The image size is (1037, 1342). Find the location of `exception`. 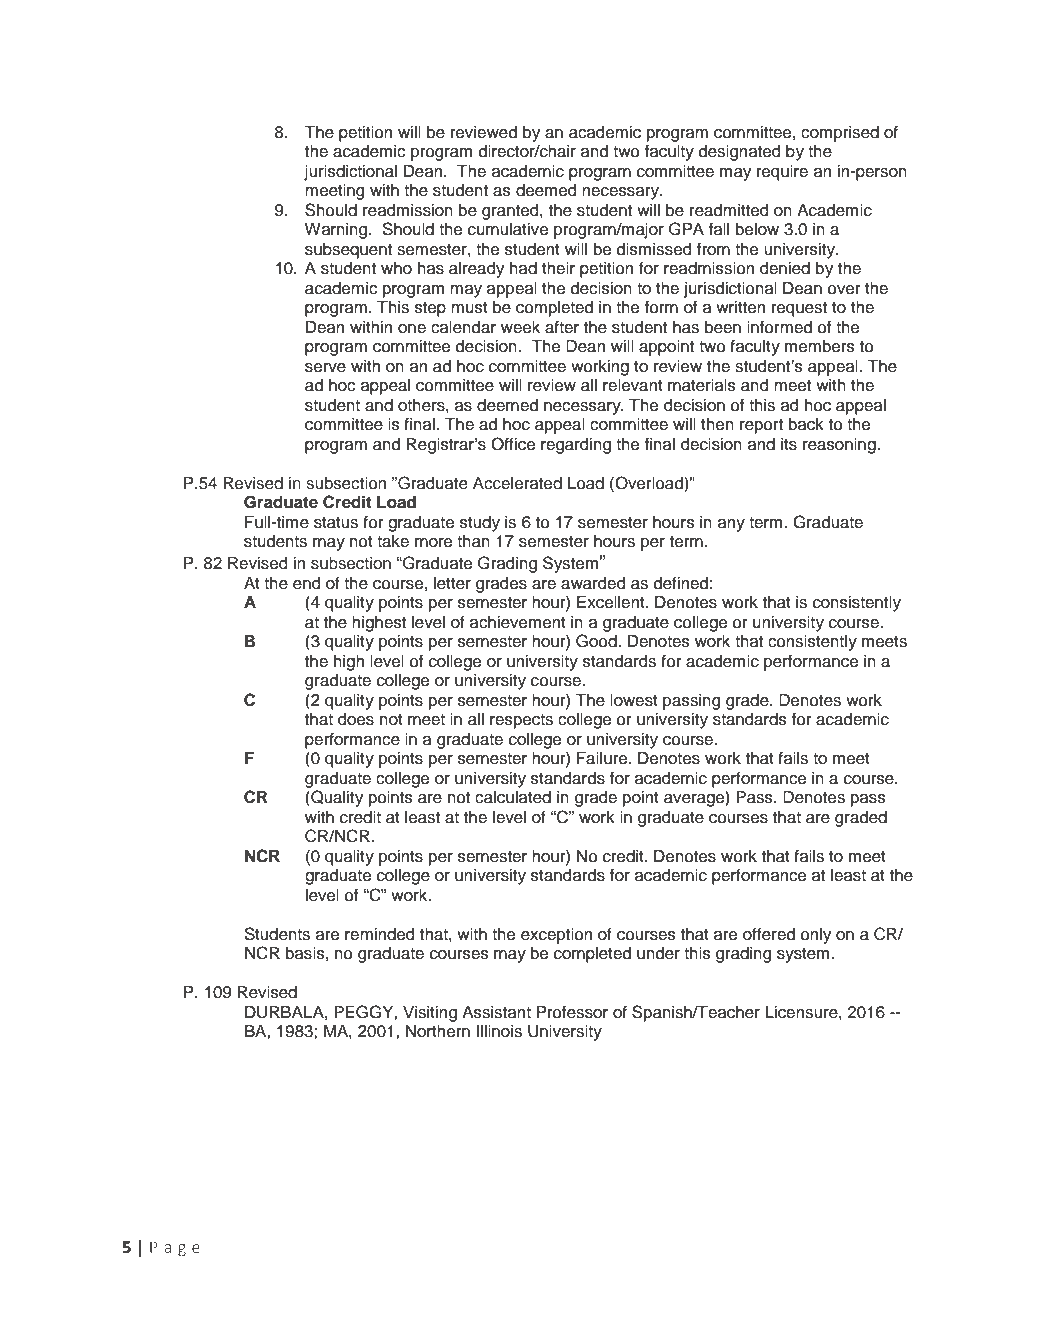

exception is located at coordinates (556, 936).
